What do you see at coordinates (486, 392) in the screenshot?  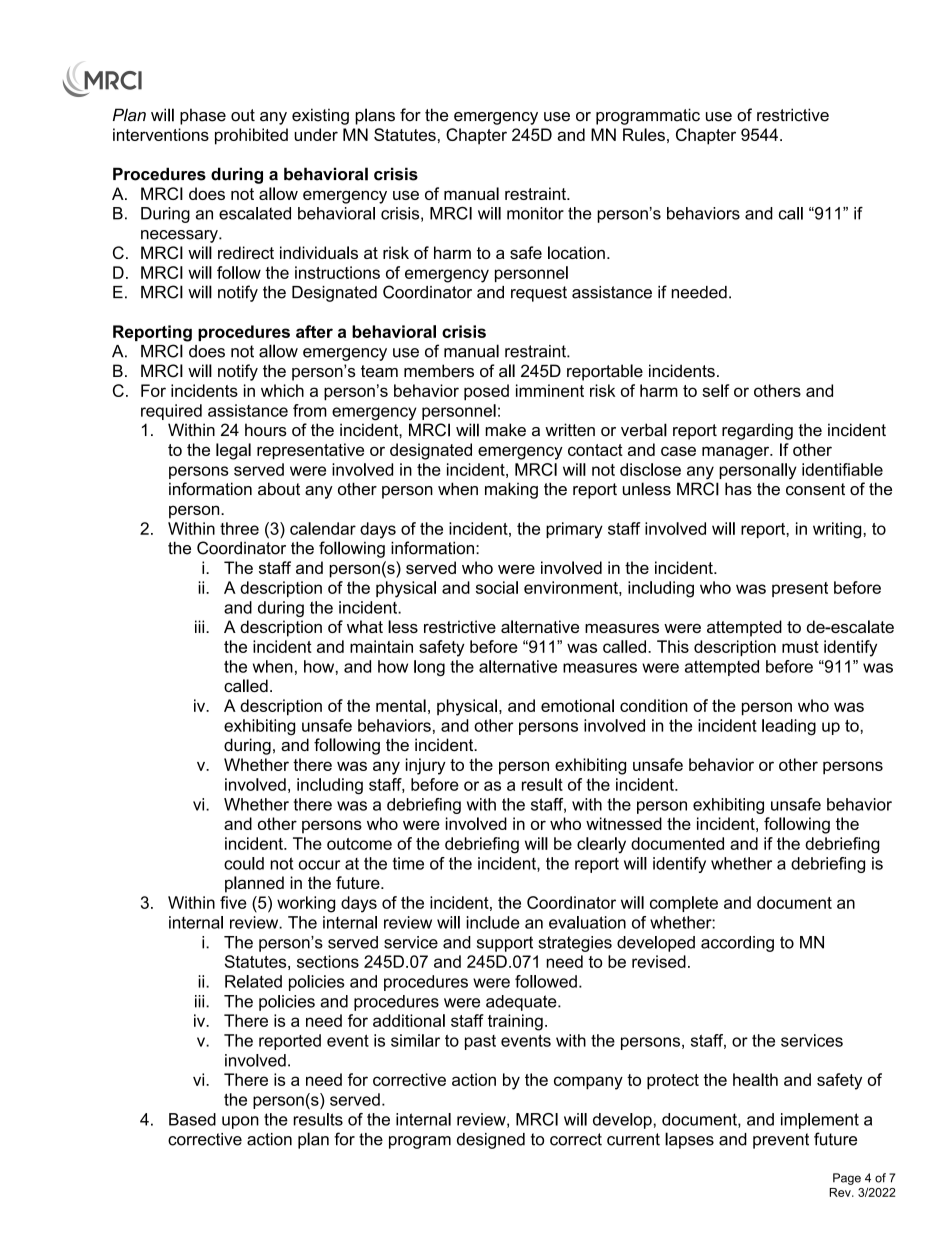 I see `posed` at bounding box center [486, 392].
